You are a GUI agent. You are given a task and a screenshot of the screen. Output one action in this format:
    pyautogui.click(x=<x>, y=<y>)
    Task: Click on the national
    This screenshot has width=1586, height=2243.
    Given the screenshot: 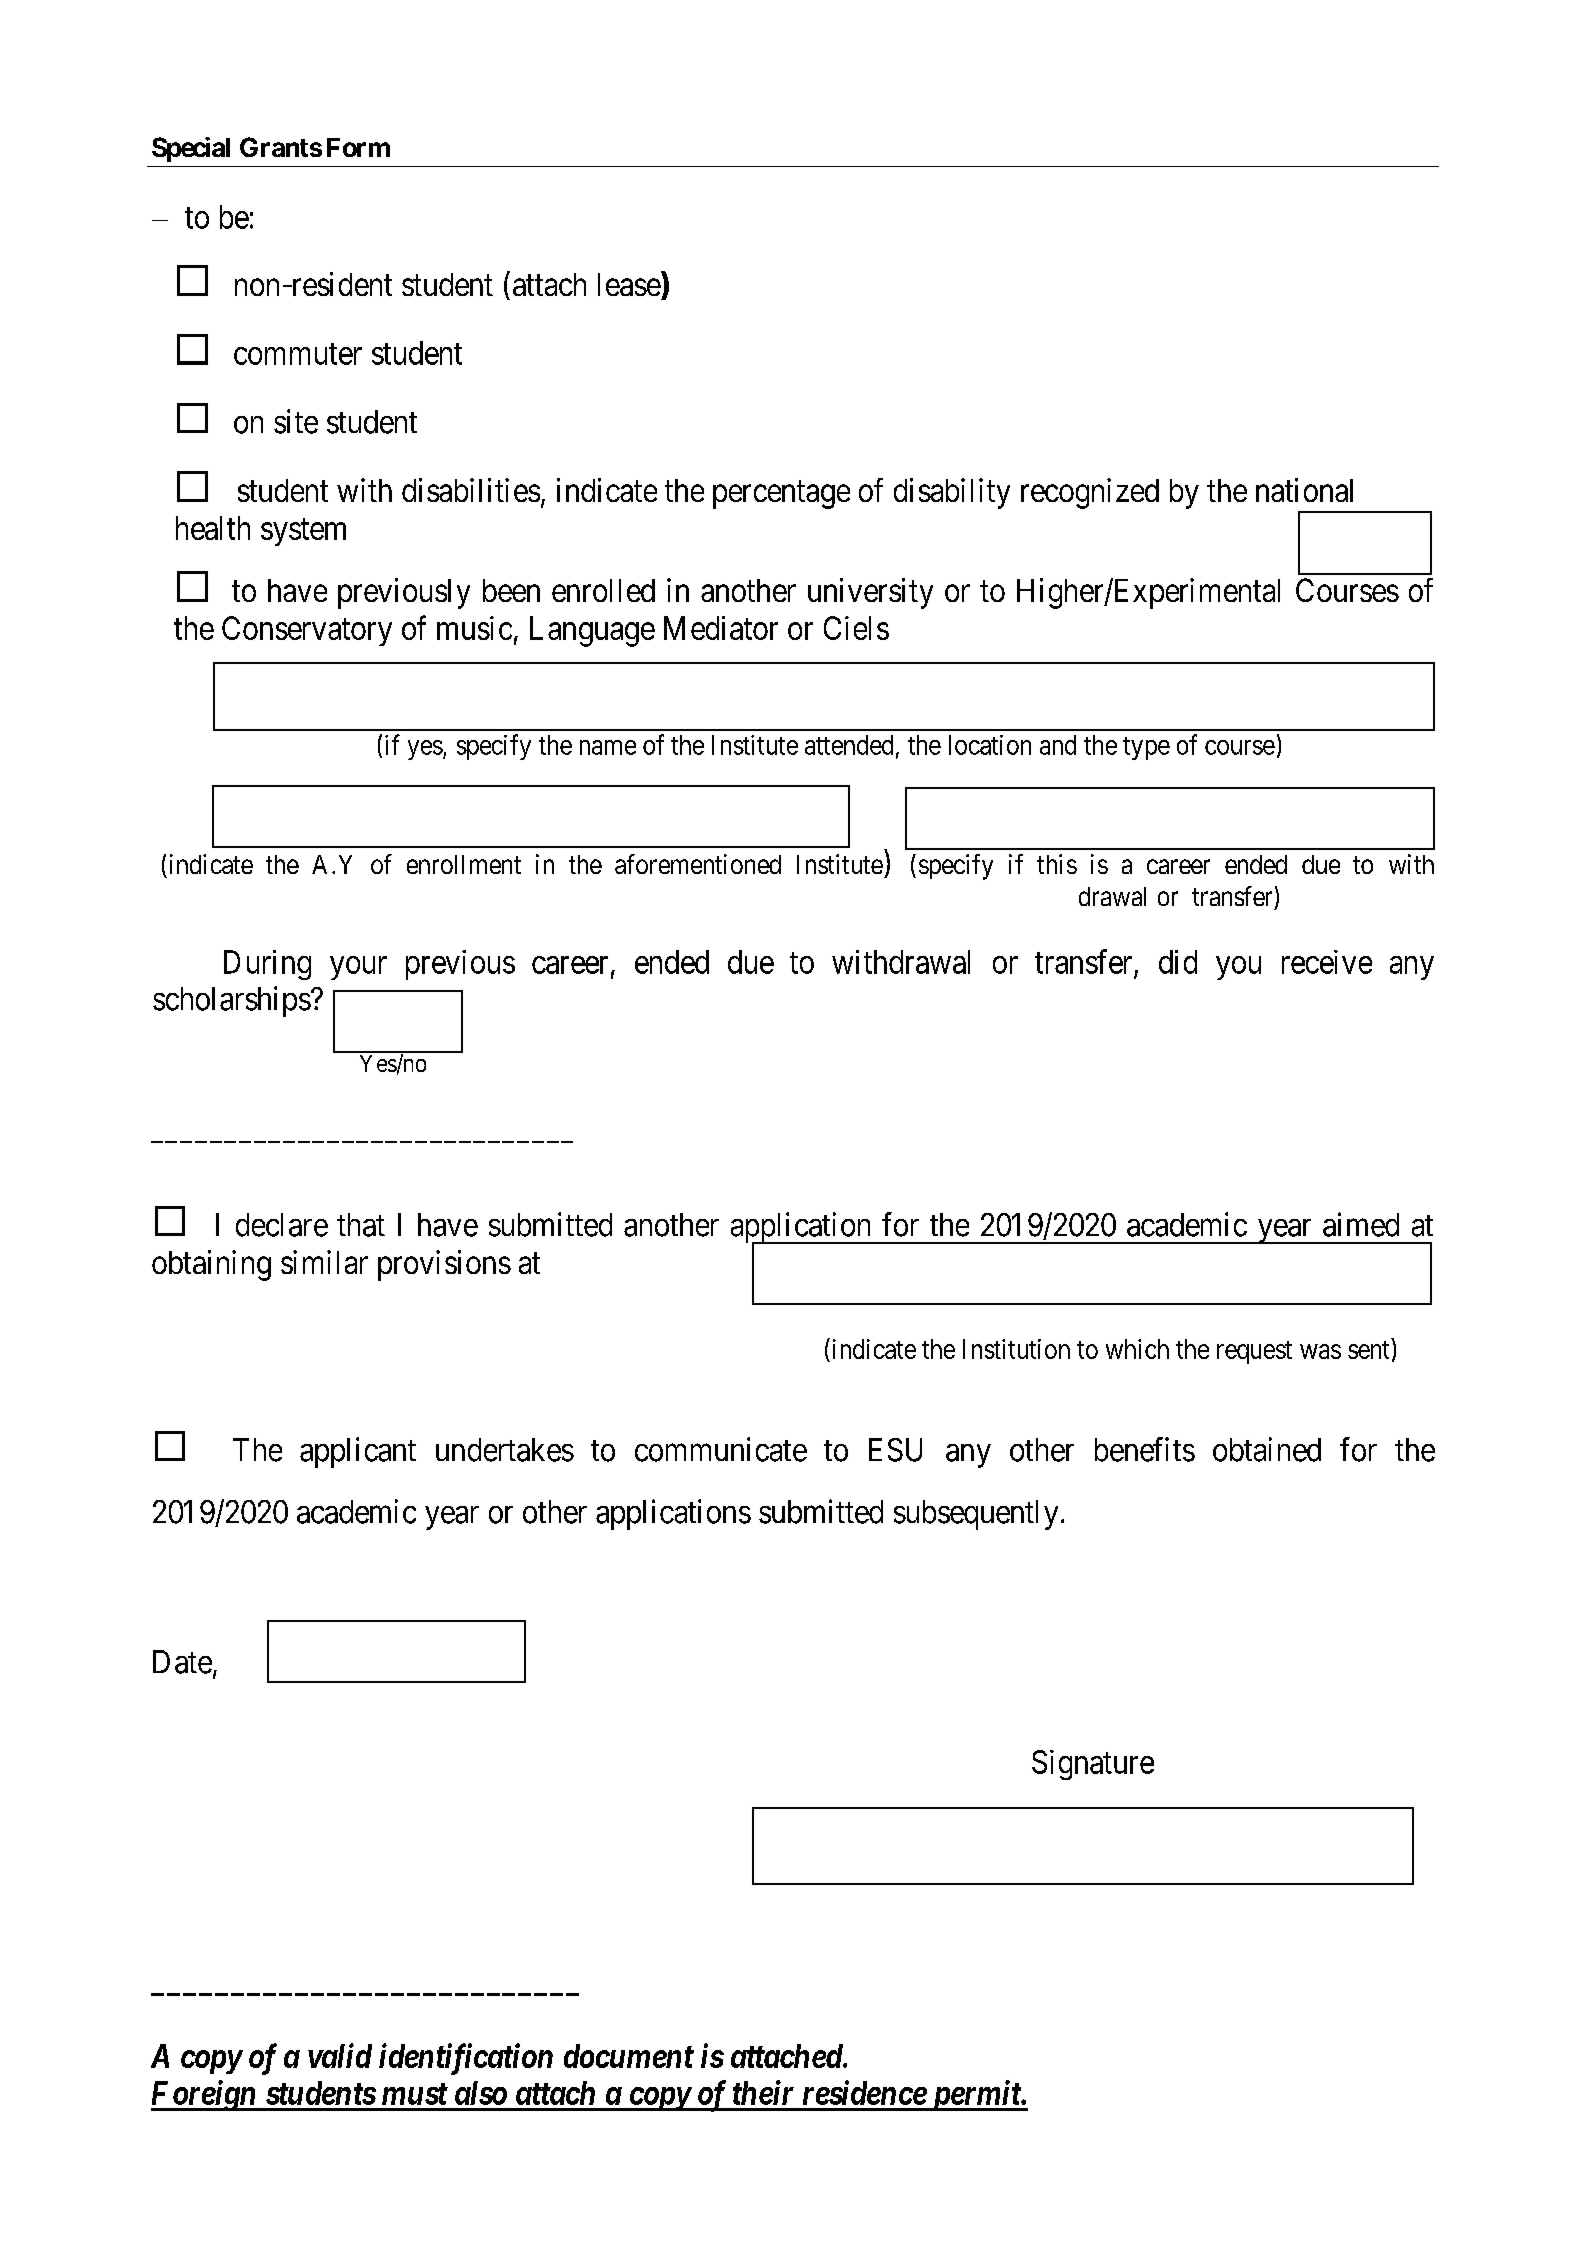 What is the action you would take?
    pyautogui.click(x=1304, y=490)
